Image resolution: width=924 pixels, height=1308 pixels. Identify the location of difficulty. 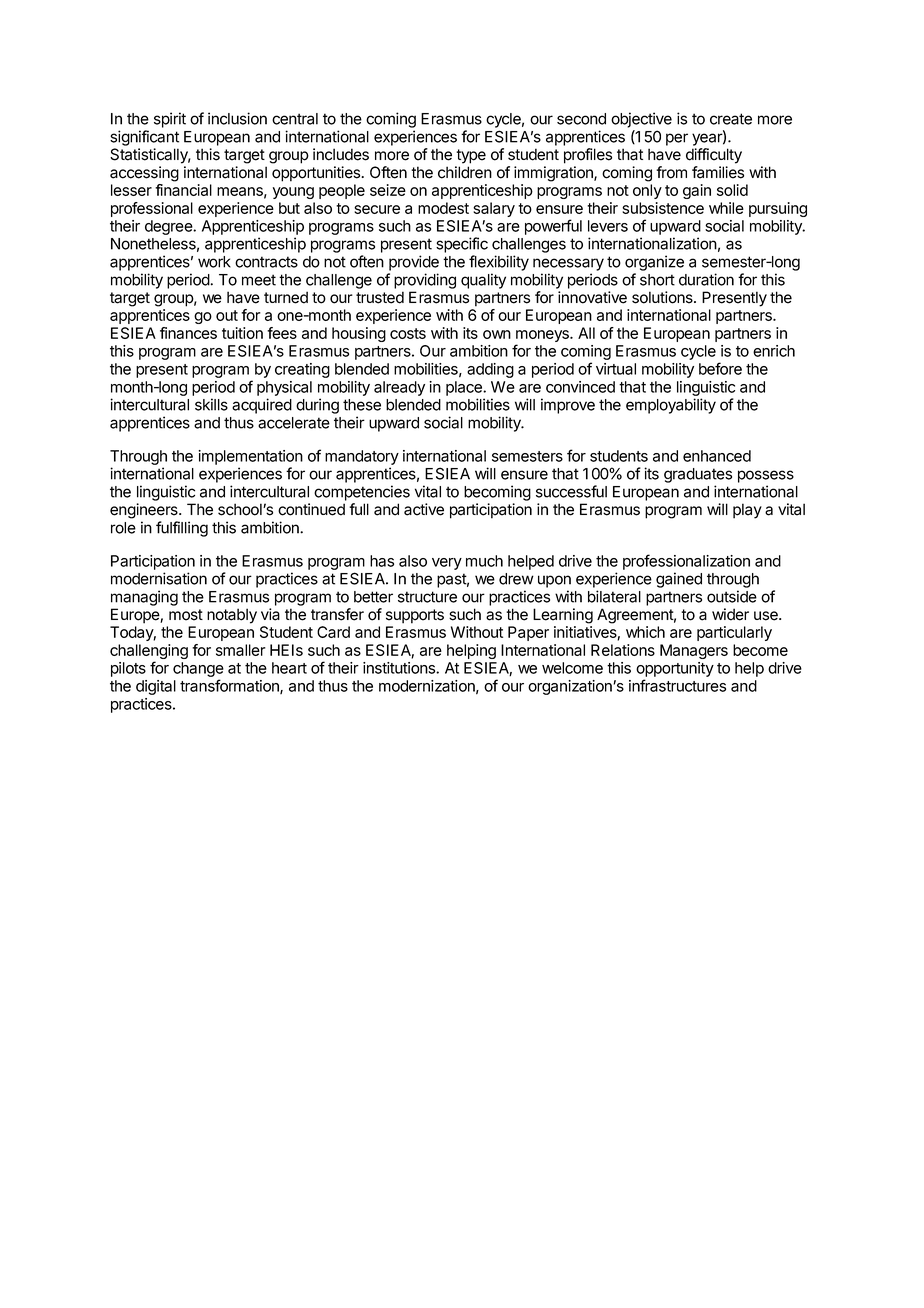
(714, 156).
